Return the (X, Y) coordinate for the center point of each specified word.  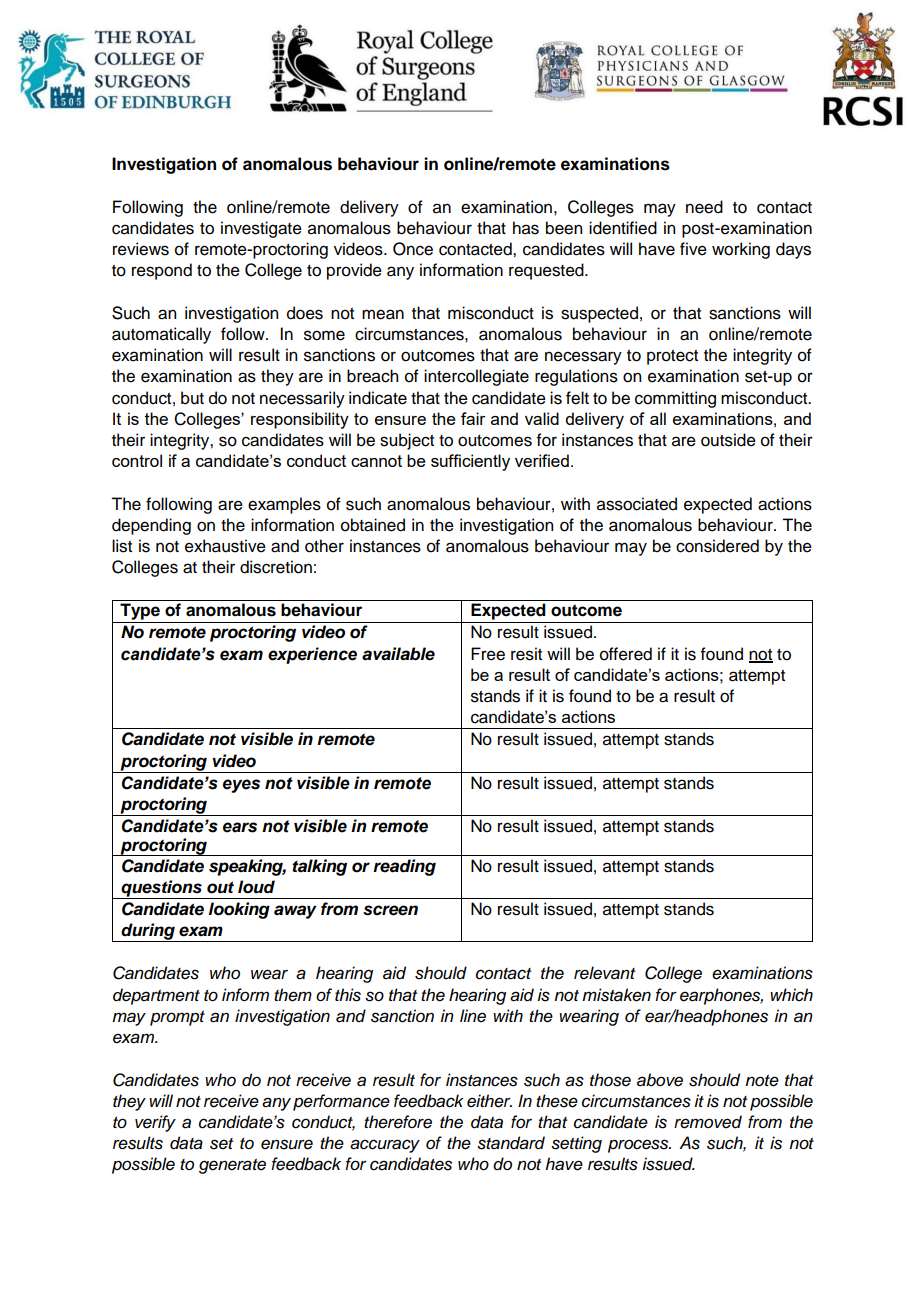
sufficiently (470, 462)
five (693, 249)
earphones (721, 996)
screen (390, 910)
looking (239, 910)
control (137, 460)
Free (488, 654)
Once (413, 249)
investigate (261, 229)
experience (312, 655)
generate (232, 1166)
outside (728, 440)
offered (626, 654)
